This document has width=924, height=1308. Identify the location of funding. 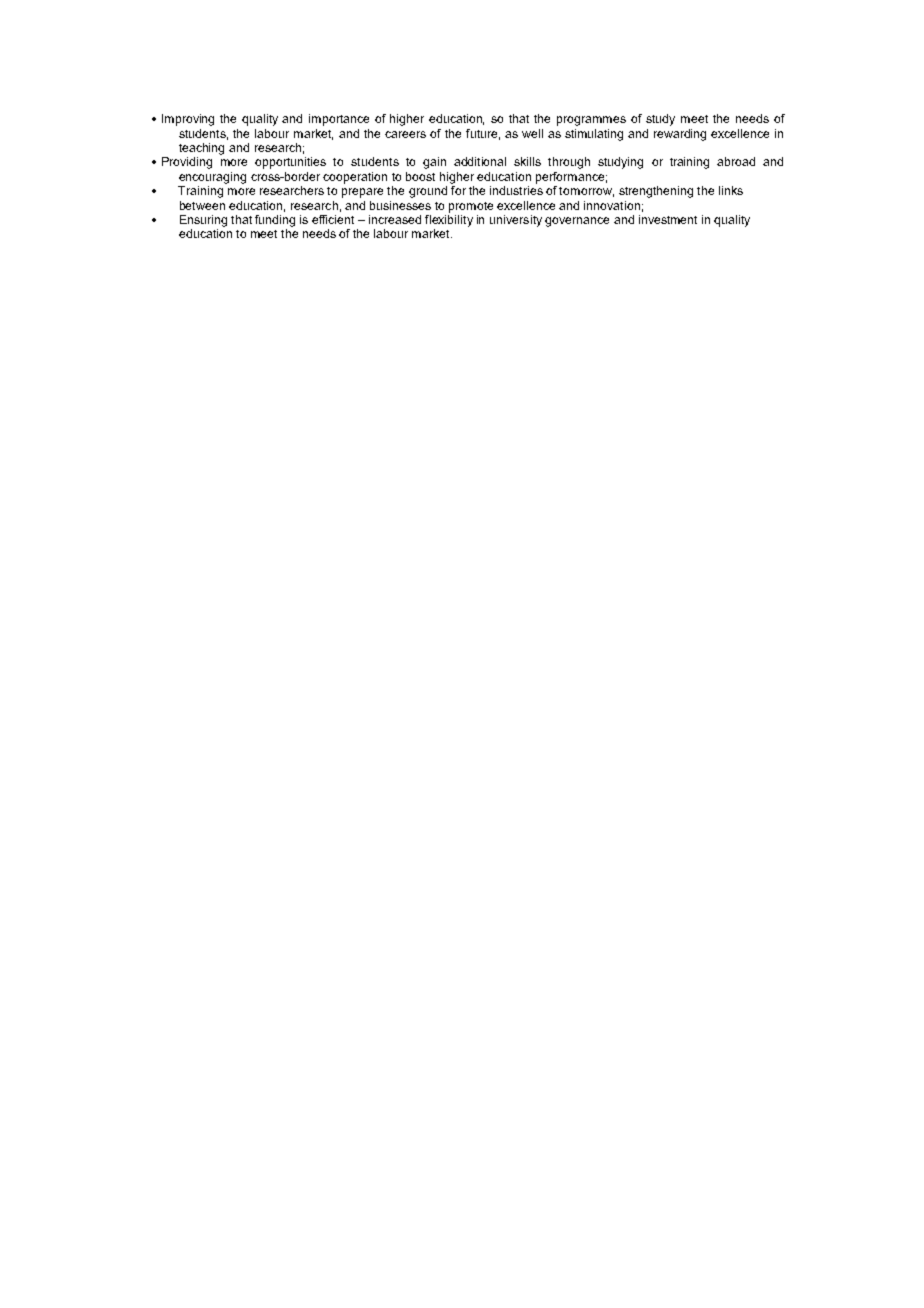
(275, 221).
